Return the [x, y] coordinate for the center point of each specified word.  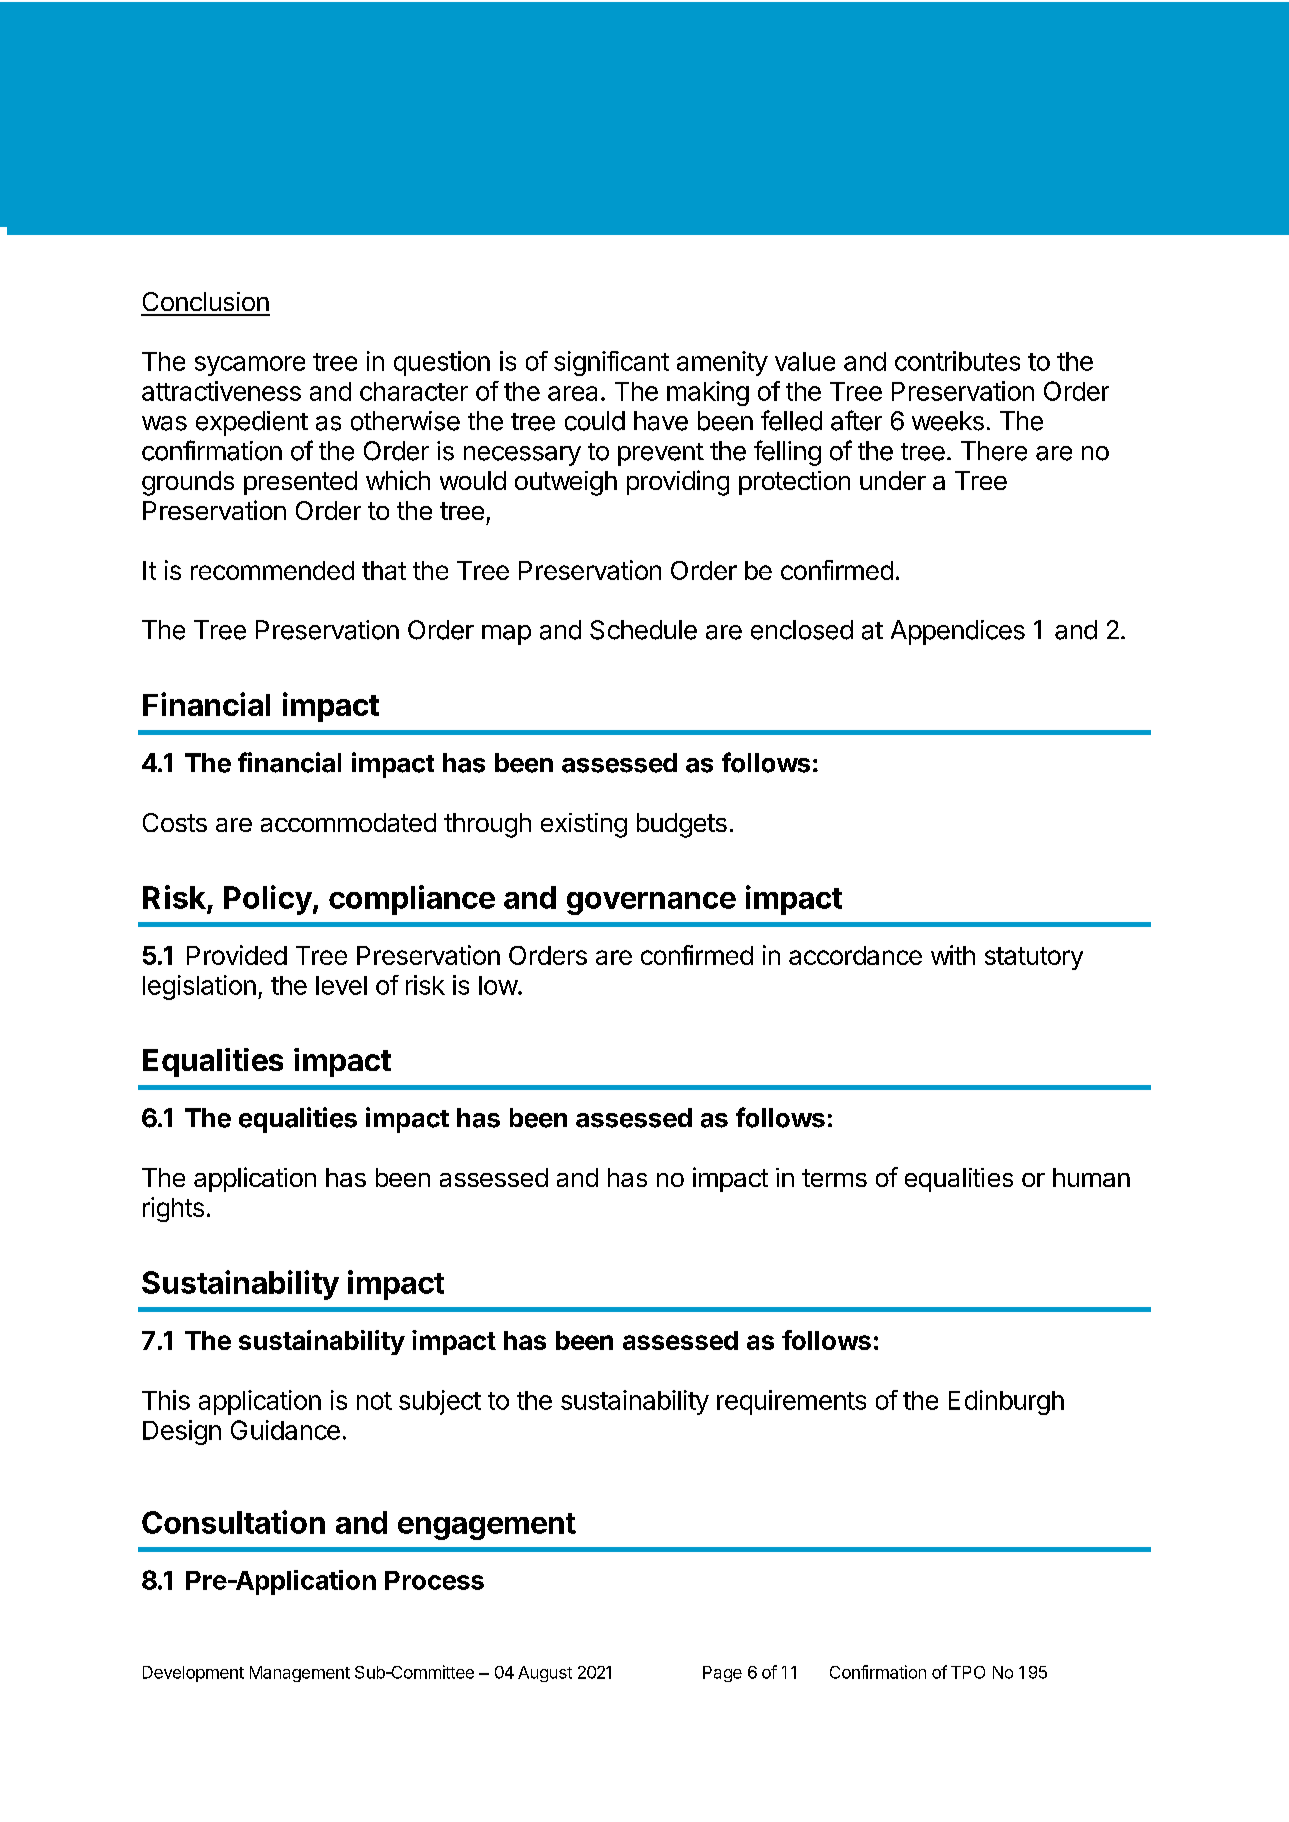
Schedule [643, 630]
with [953, 955]
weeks [948, 421]
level [341, 985]
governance [651, 903]
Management [300, 1674]
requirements [791, 1402]
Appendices [958, 632]
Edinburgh [1006, 1402]
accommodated [348, 822]
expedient [252, 423]
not [374, 1401]
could [595, 421]
